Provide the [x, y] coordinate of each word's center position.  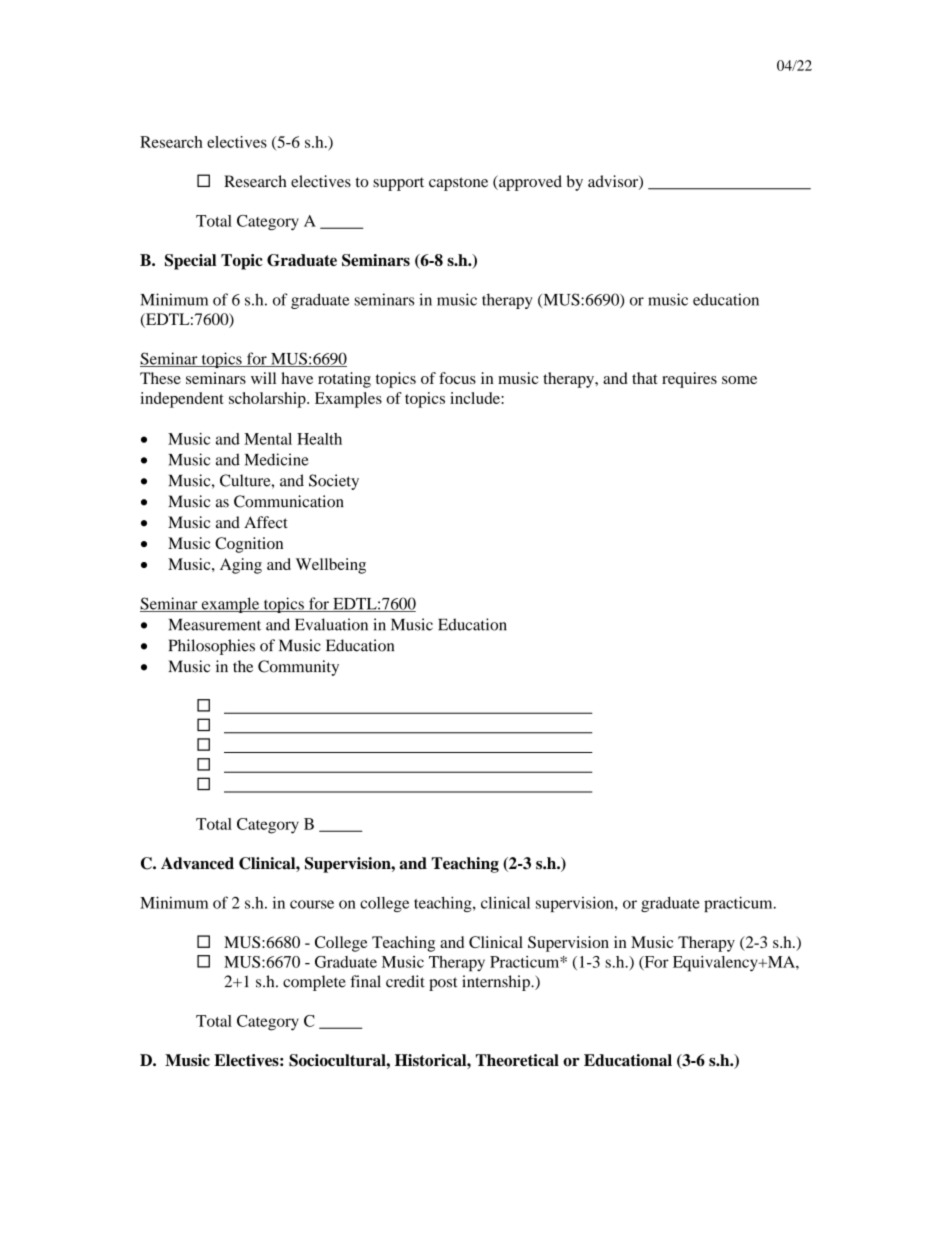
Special [190, 262]
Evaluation [331, 624]
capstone [458, 184]
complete [314, 983]
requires [689, 380]
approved [529, 183]
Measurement [215, 625]
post [443, 984]
